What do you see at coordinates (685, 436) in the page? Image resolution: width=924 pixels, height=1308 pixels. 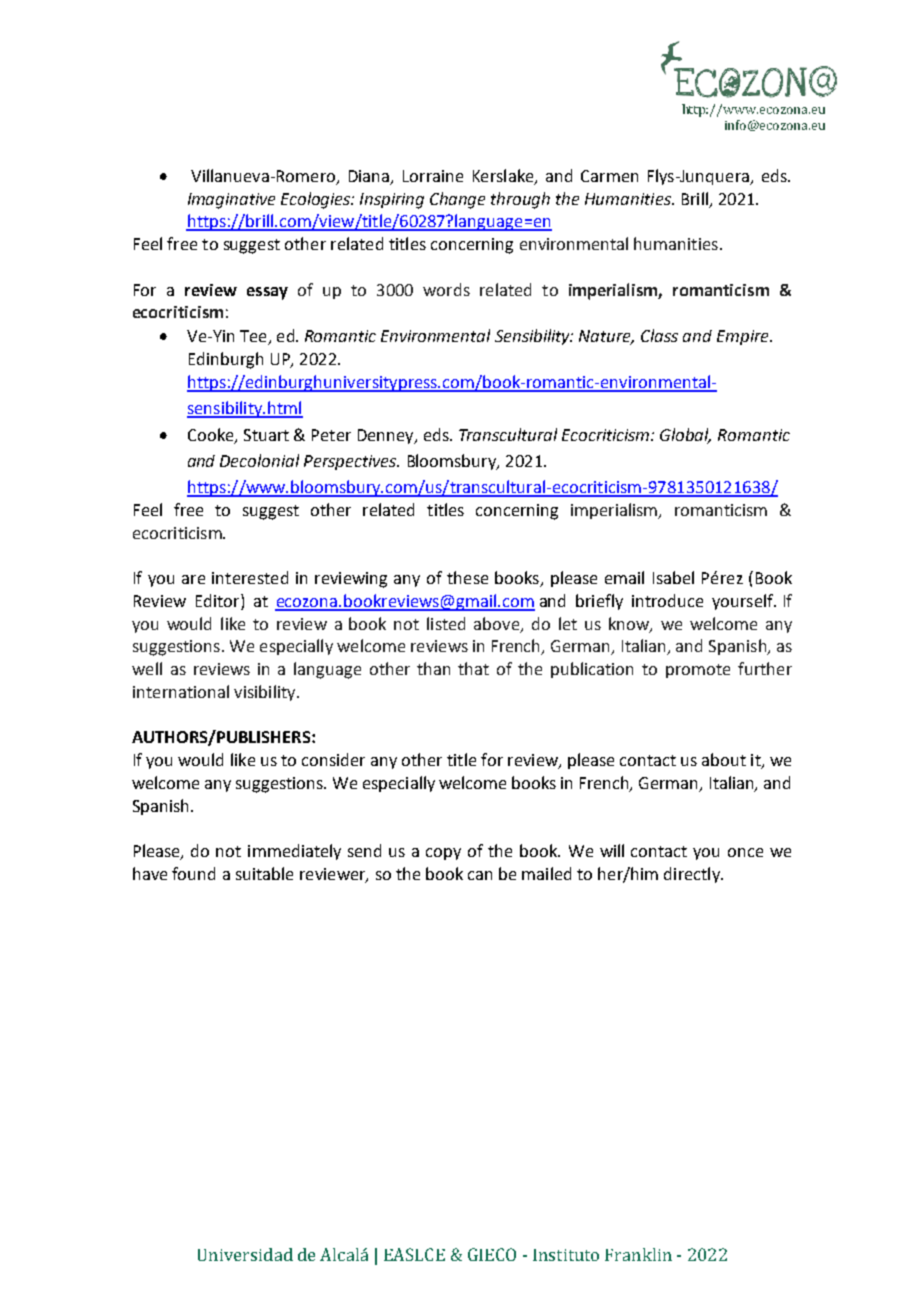 I see `Global` at bounding box center [685, 436].
